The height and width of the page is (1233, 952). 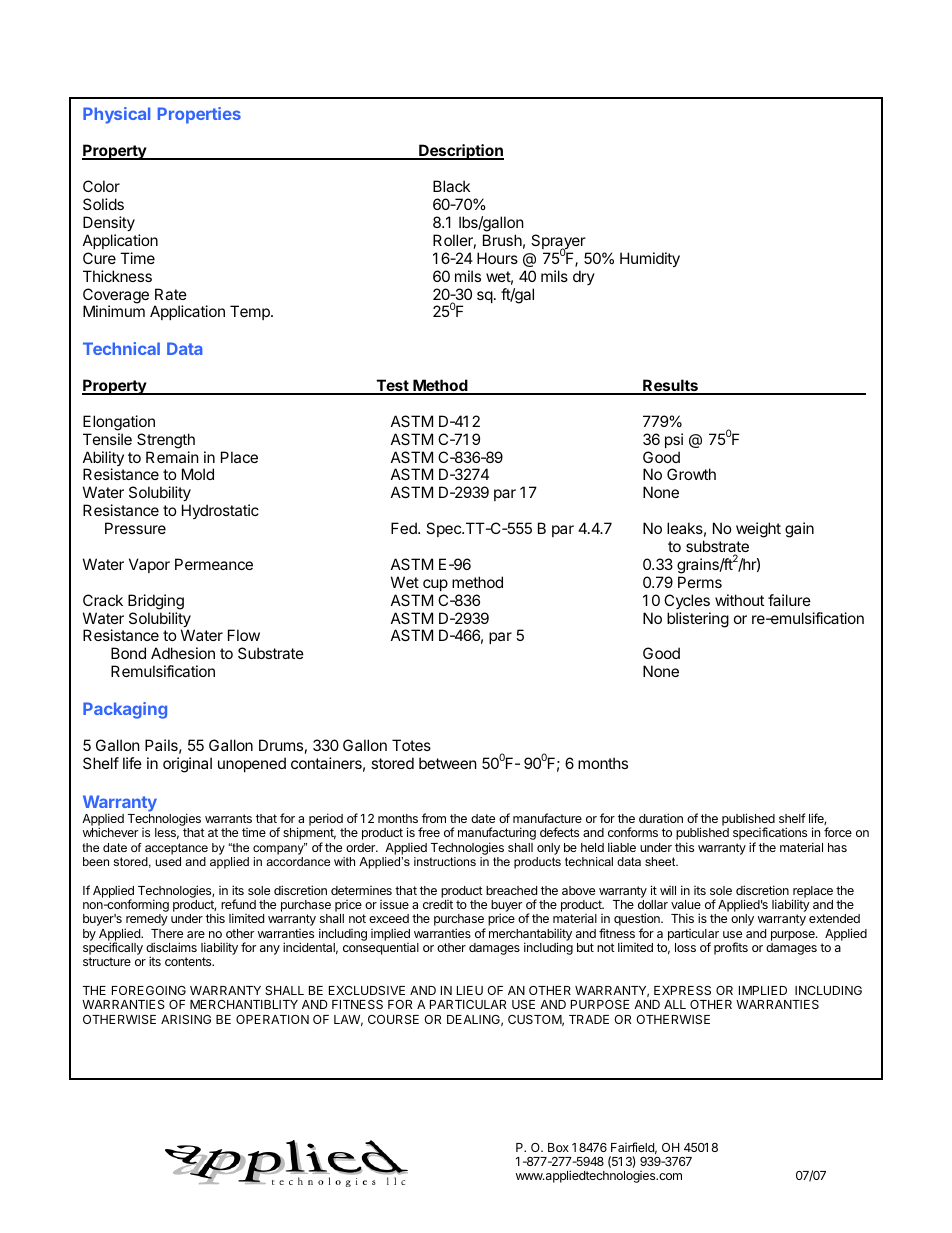 What do you see at coordinates (199, 115) in the page?
I see `Properties` at bounding box center [199, 115].
